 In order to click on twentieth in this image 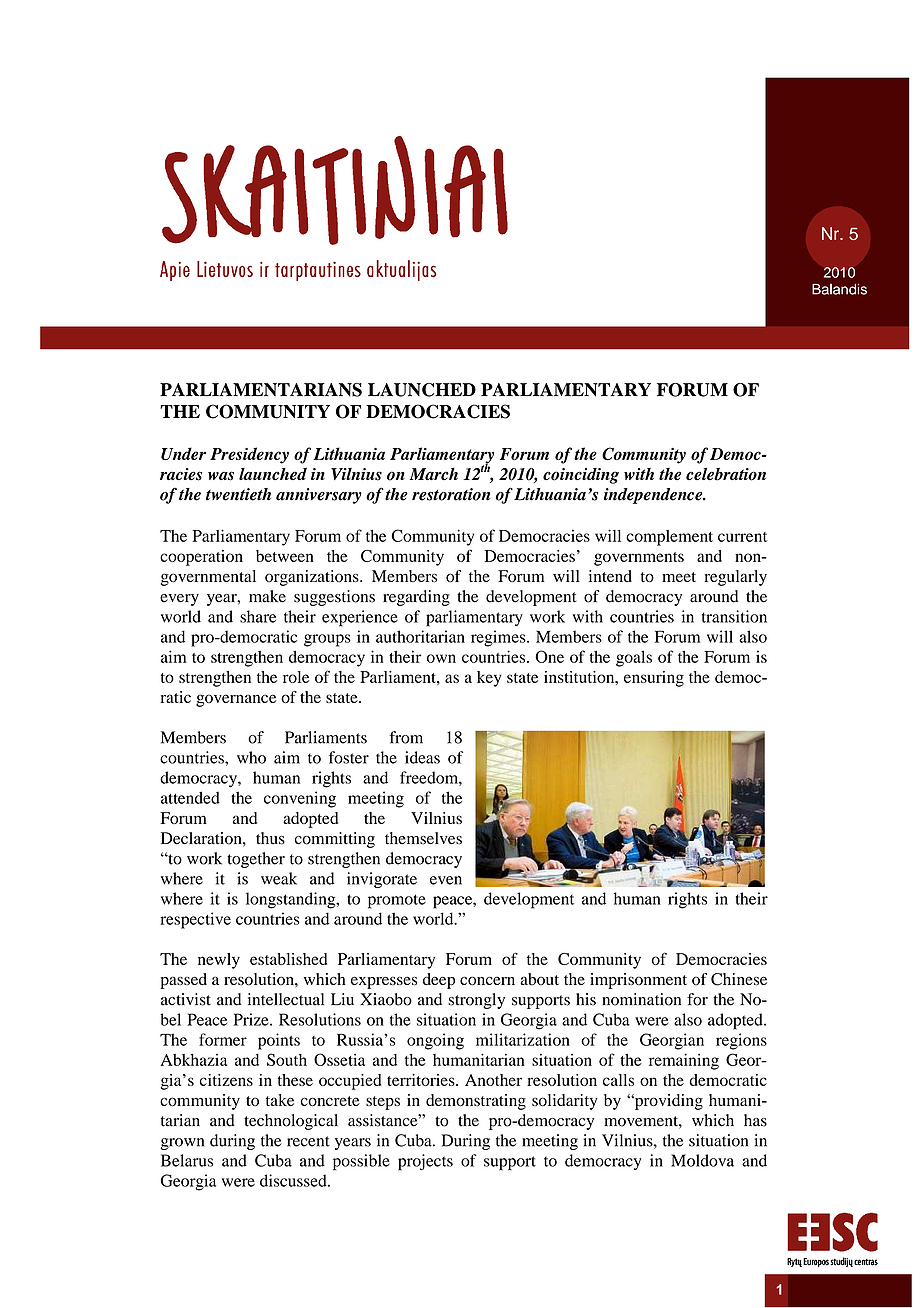, I will do `click(238, 494)`.
